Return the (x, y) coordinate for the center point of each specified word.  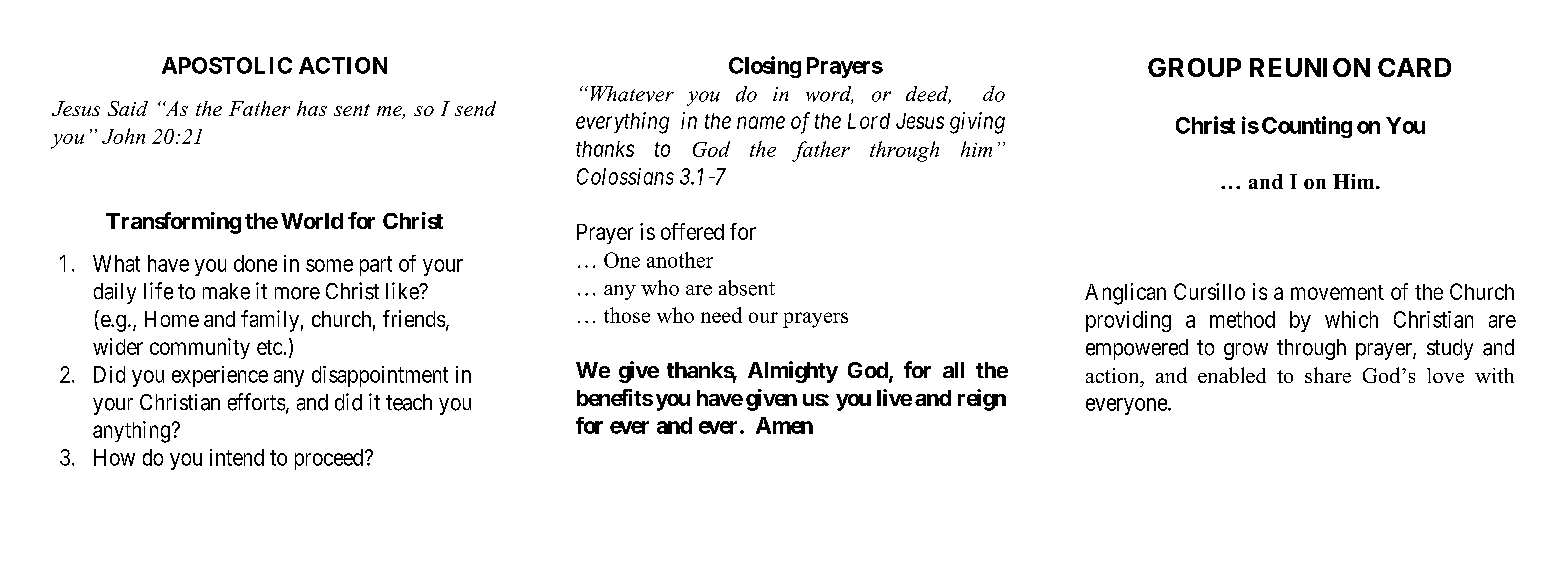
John (123, 136)
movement (1337, 292)
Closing (765, 67)
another (680, 260)
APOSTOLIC (227, 65)
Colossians (625, 176)
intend (237, 457)
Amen (784, 425)
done (255, 263)
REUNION (1310, 67)
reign (982, 400)
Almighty (793, 372)
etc (269, 347)
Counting (1307, 127)
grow (1246, 351)
